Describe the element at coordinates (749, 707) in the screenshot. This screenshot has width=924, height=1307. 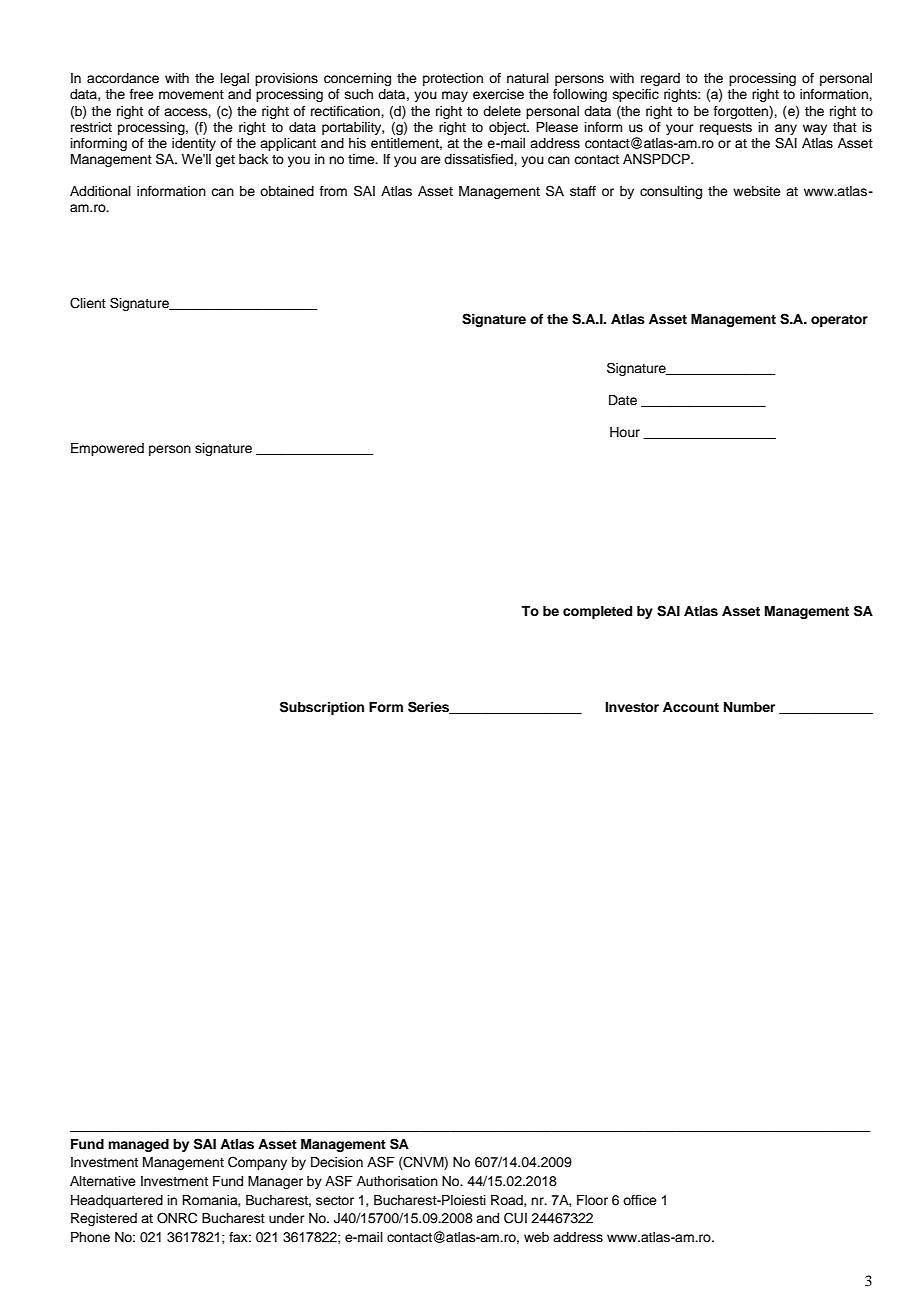
I see `Number` at that location.
